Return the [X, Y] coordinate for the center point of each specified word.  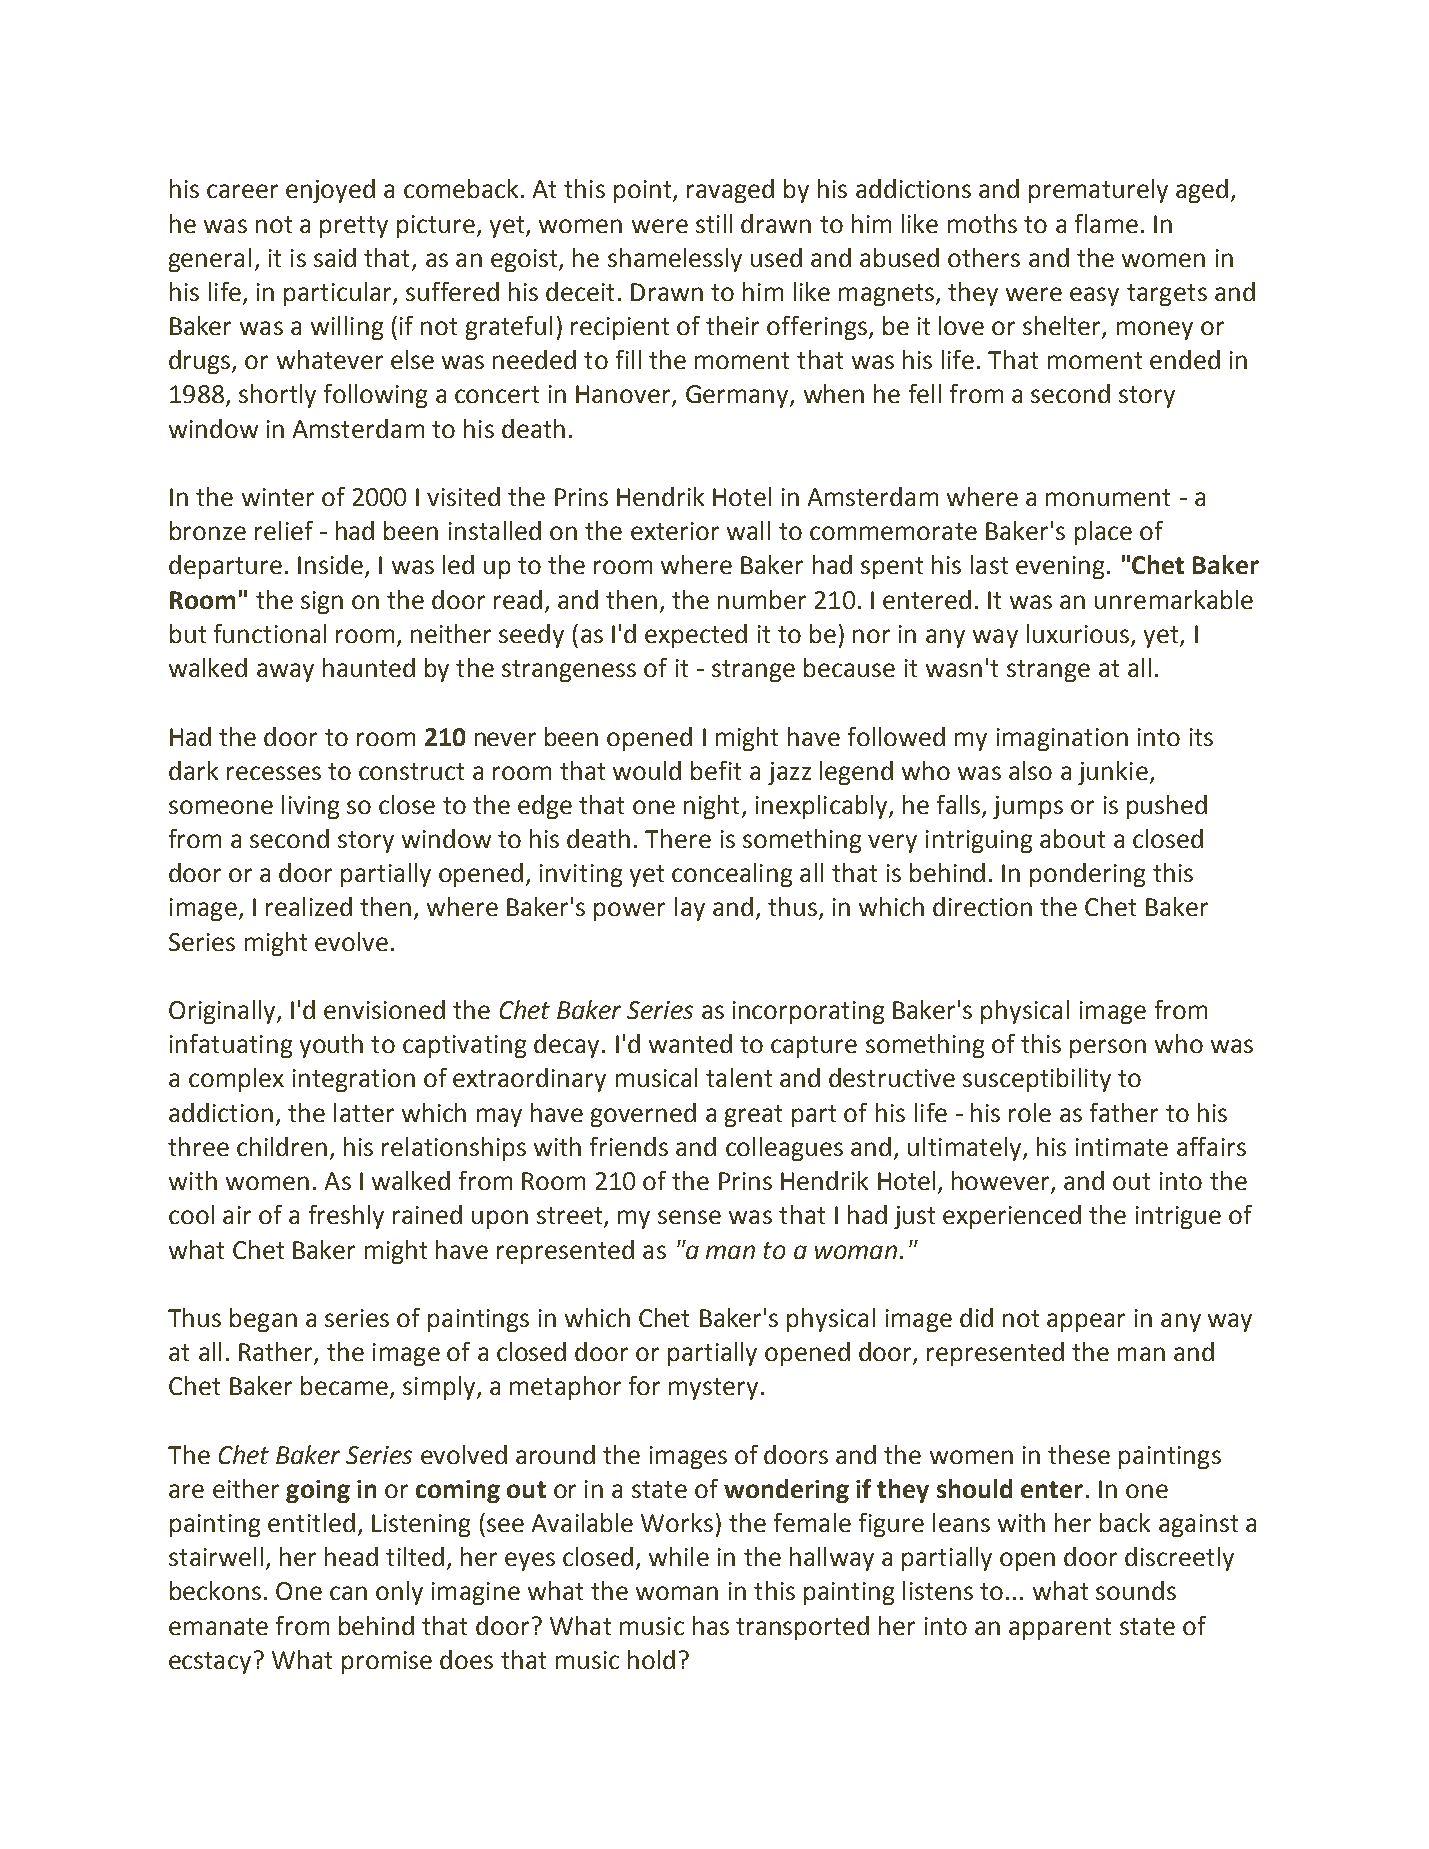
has [711, 1625]
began [263, 1320]
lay [690, 909]
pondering [1087, 875]
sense [689, 1217]
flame [1106, 223]
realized [309, 906]
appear [1086, 1322]
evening [1060, 567]
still [714, 223]
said [335, 257]
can [348, 1593]
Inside [330, 564]
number [762, 599]
